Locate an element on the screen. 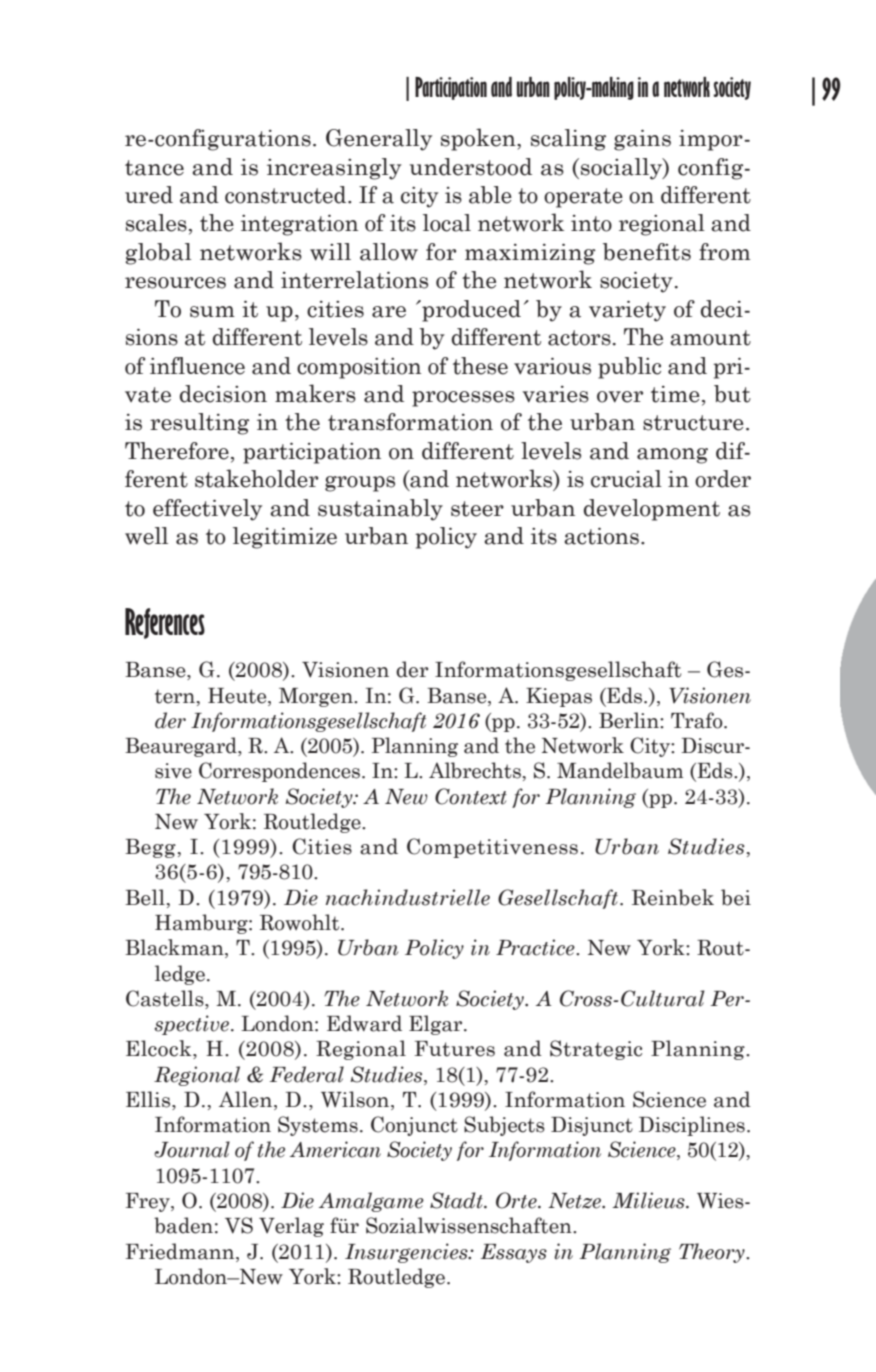  effectively is located at coordinates (207, 510).
